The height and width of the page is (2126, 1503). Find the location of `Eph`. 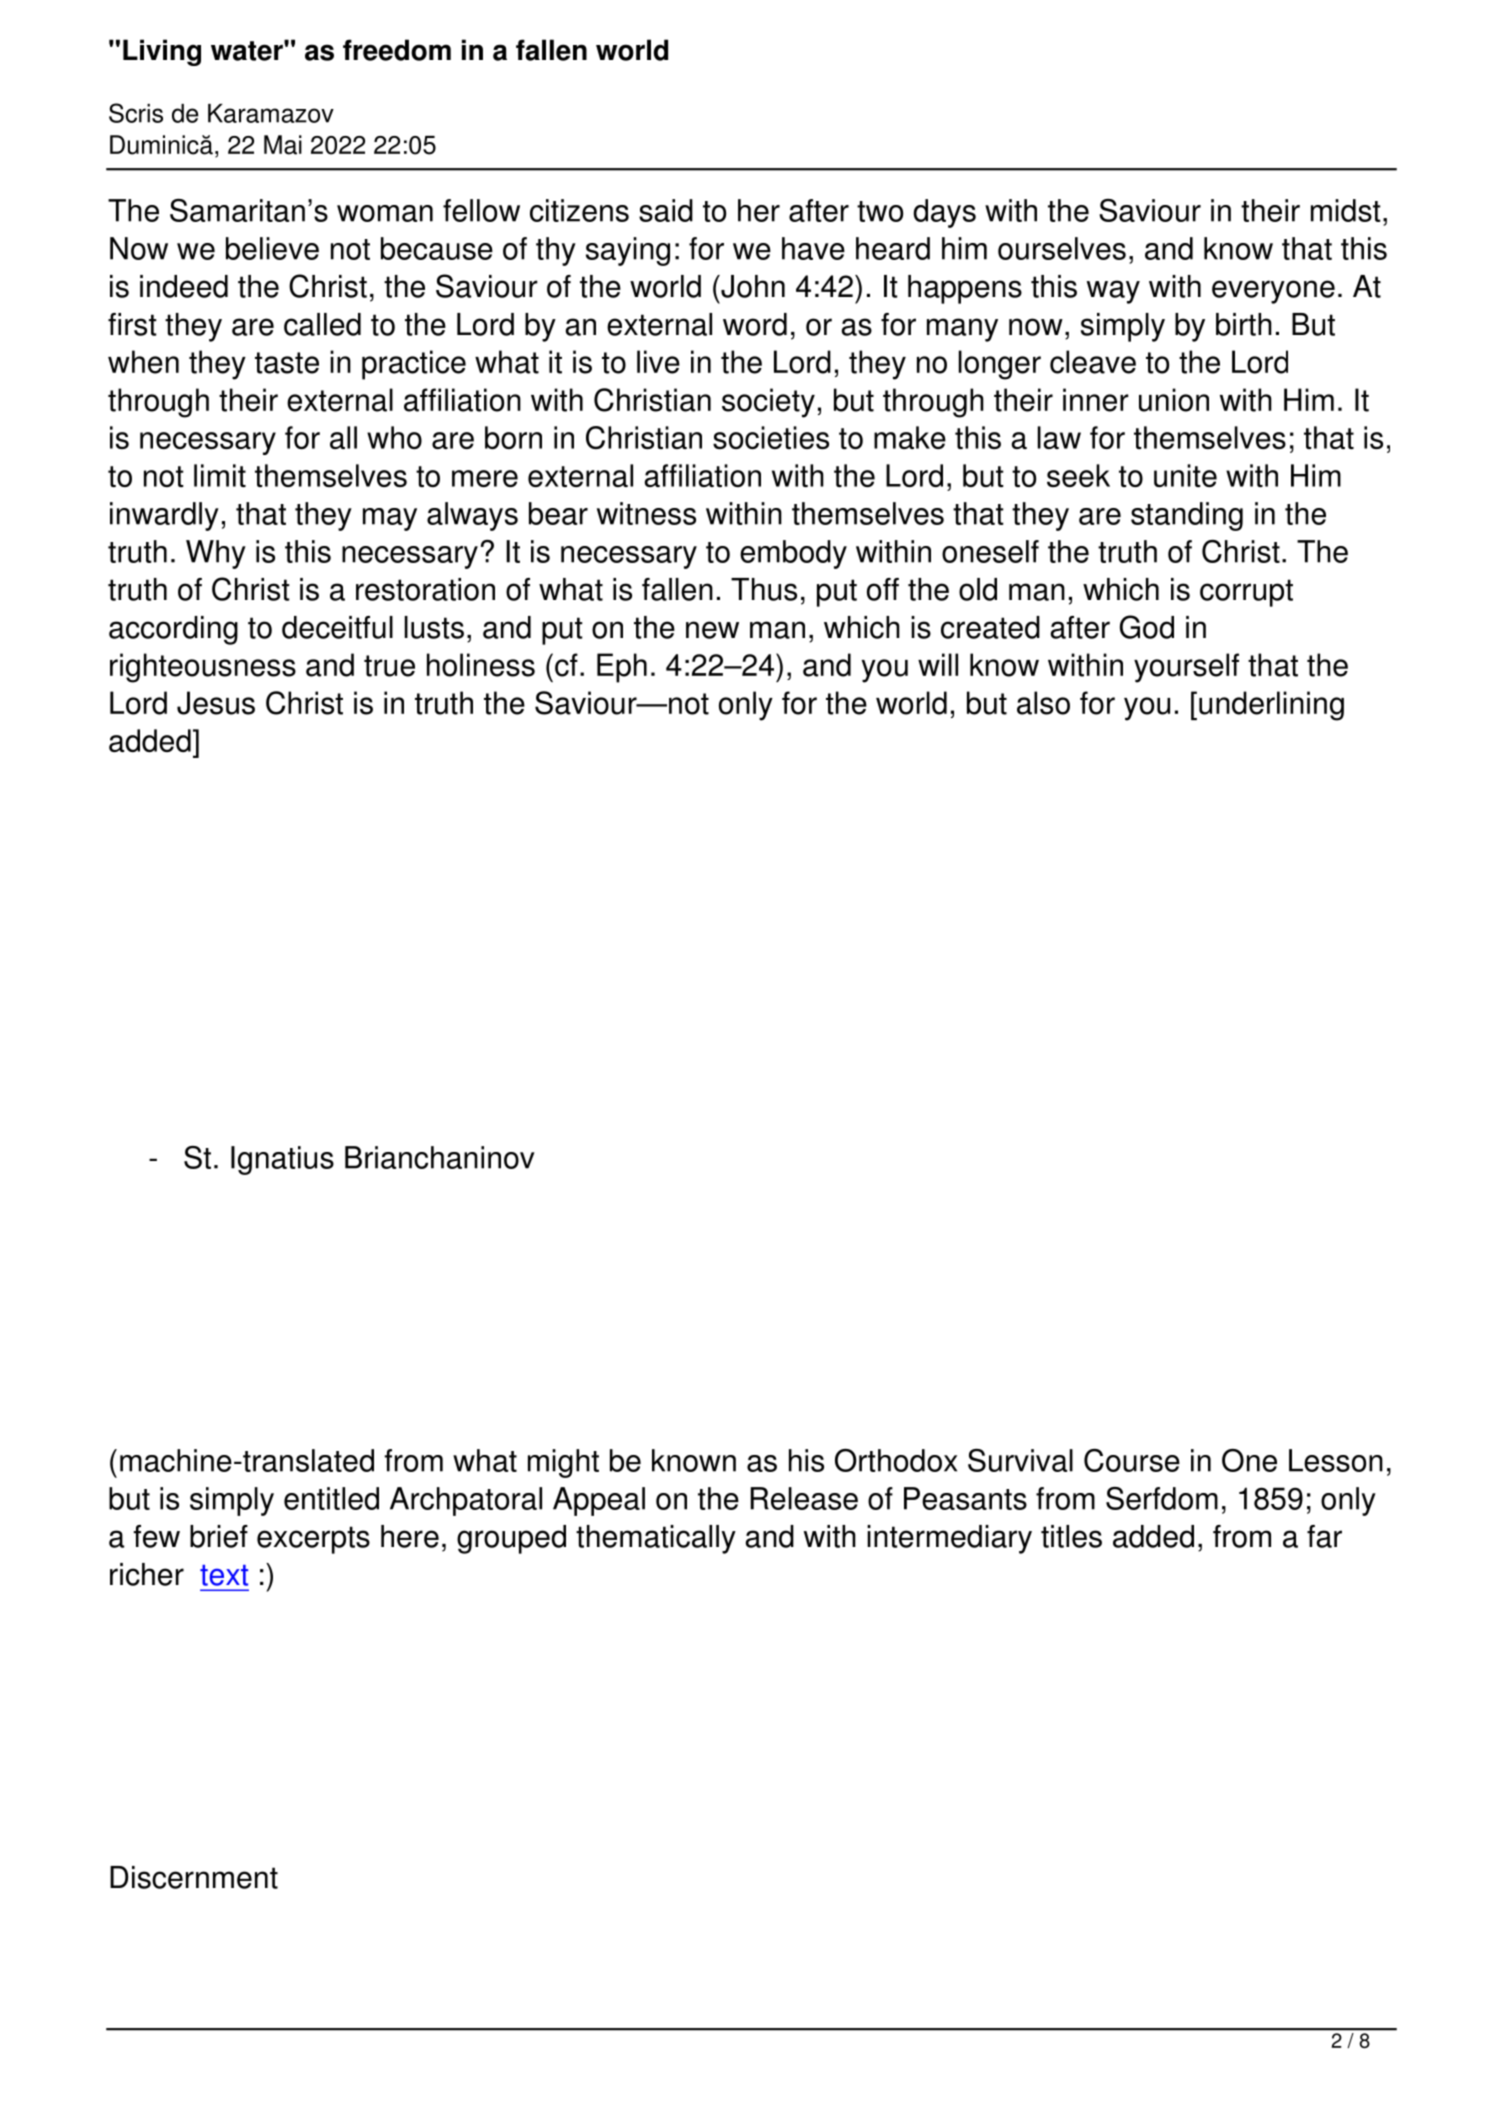

Eph is located at coordinates (622, 668).
